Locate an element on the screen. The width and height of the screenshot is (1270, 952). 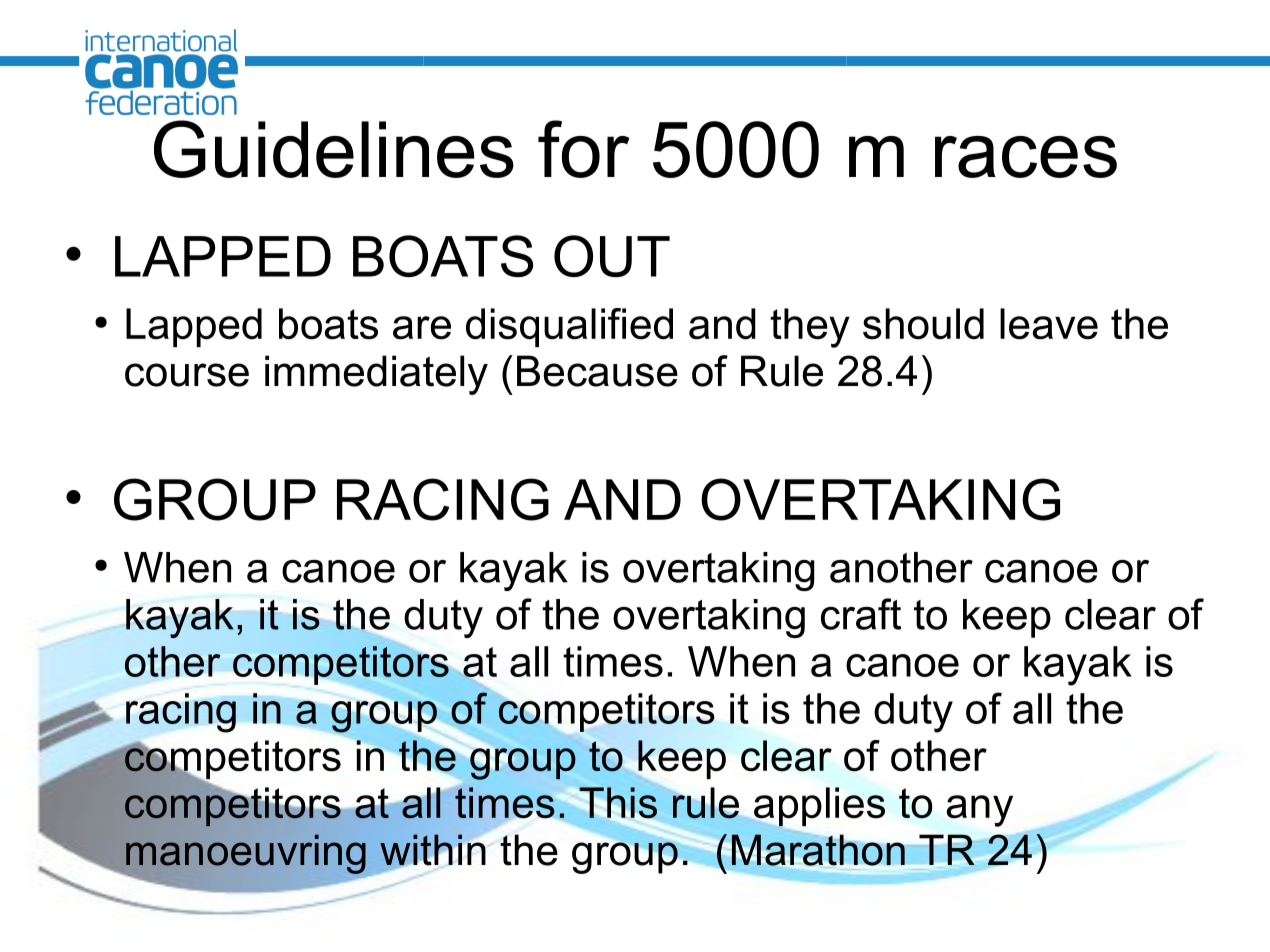
manoeuvring is located at coordinates (245, 855).
